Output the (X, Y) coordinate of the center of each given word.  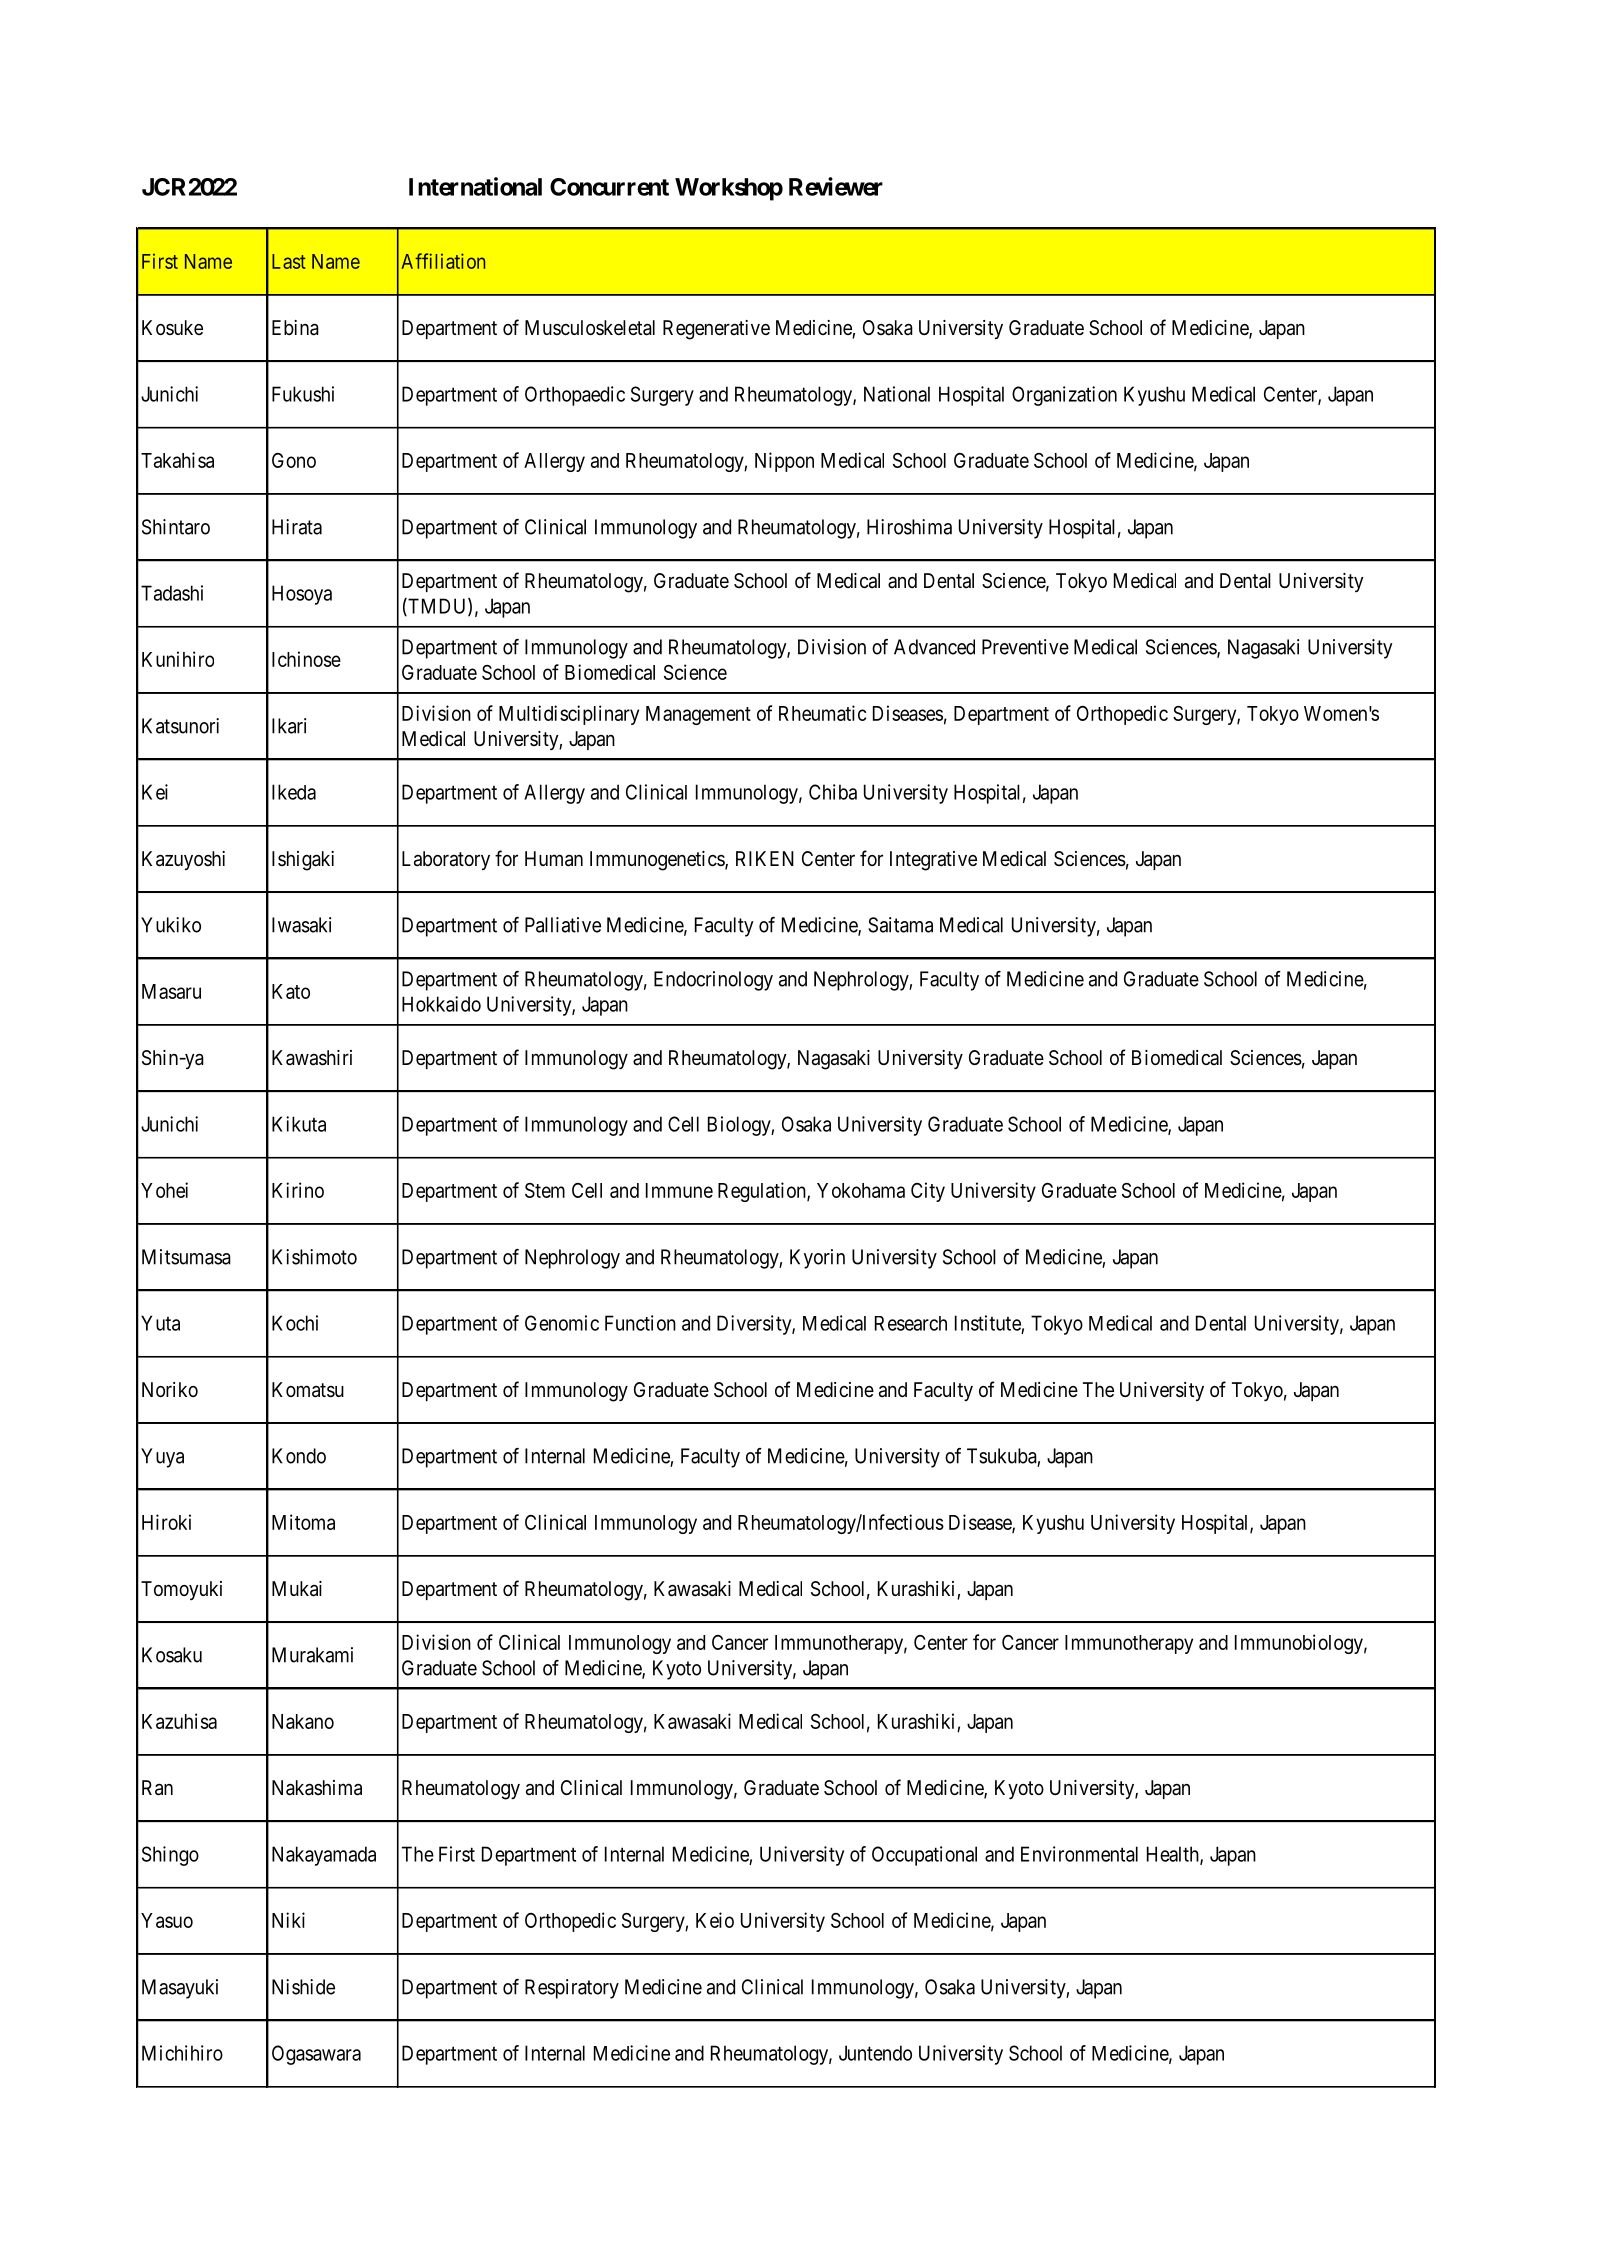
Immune (679, 1190)
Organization (1064, 396)
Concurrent (609, 187)
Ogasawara (316, 2055)
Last (289, 261)
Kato (291, 991)
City (928, 1192)
